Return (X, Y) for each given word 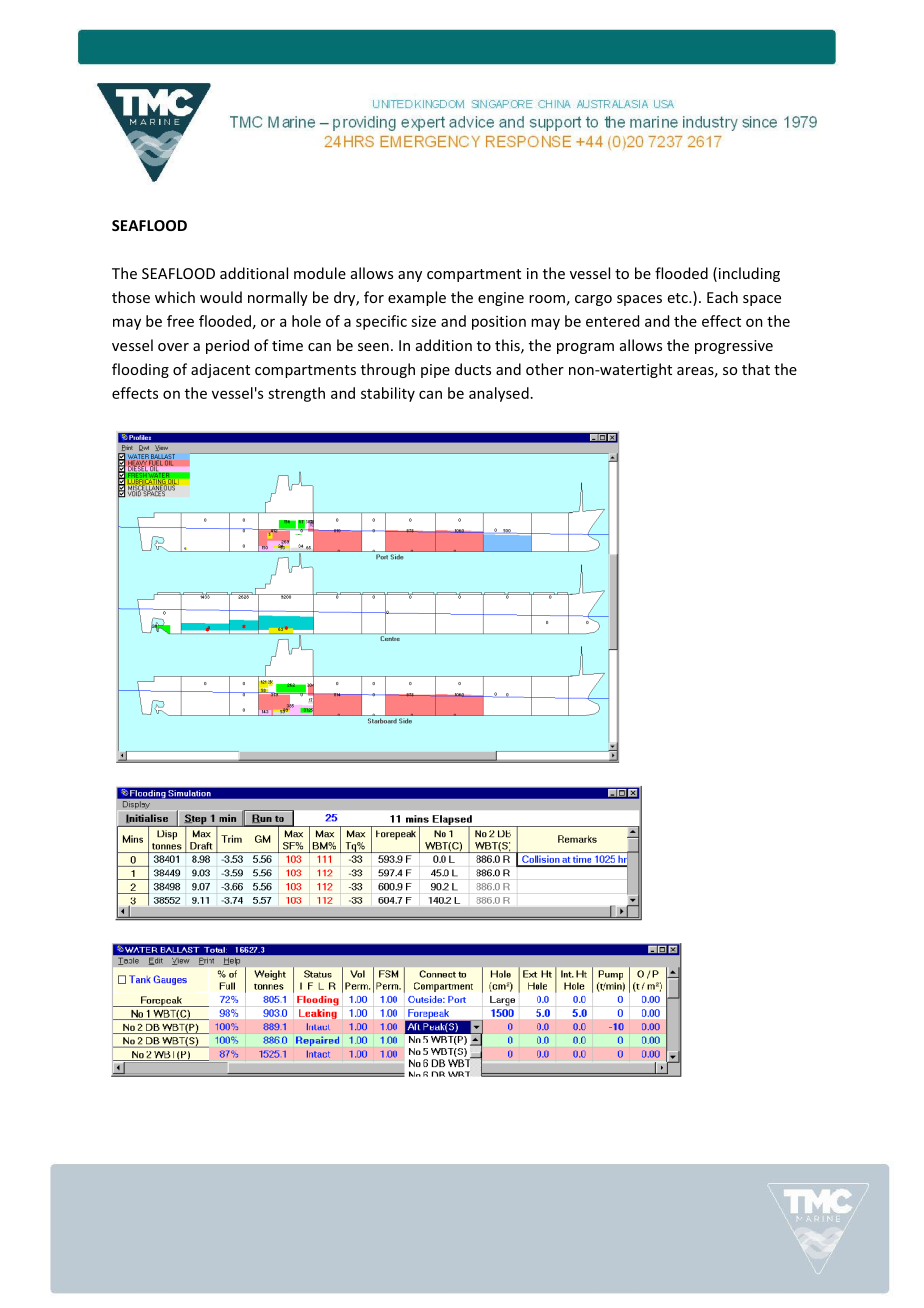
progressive (734, 347)
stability (388, 394)
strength (296, 394)
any (410, 276)
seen (373, 347)
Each (722, 297)
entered (612, 321)
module (320, 273)
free (180, 321)
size (423, 321)
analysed (499, 394)
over (173, 347)
